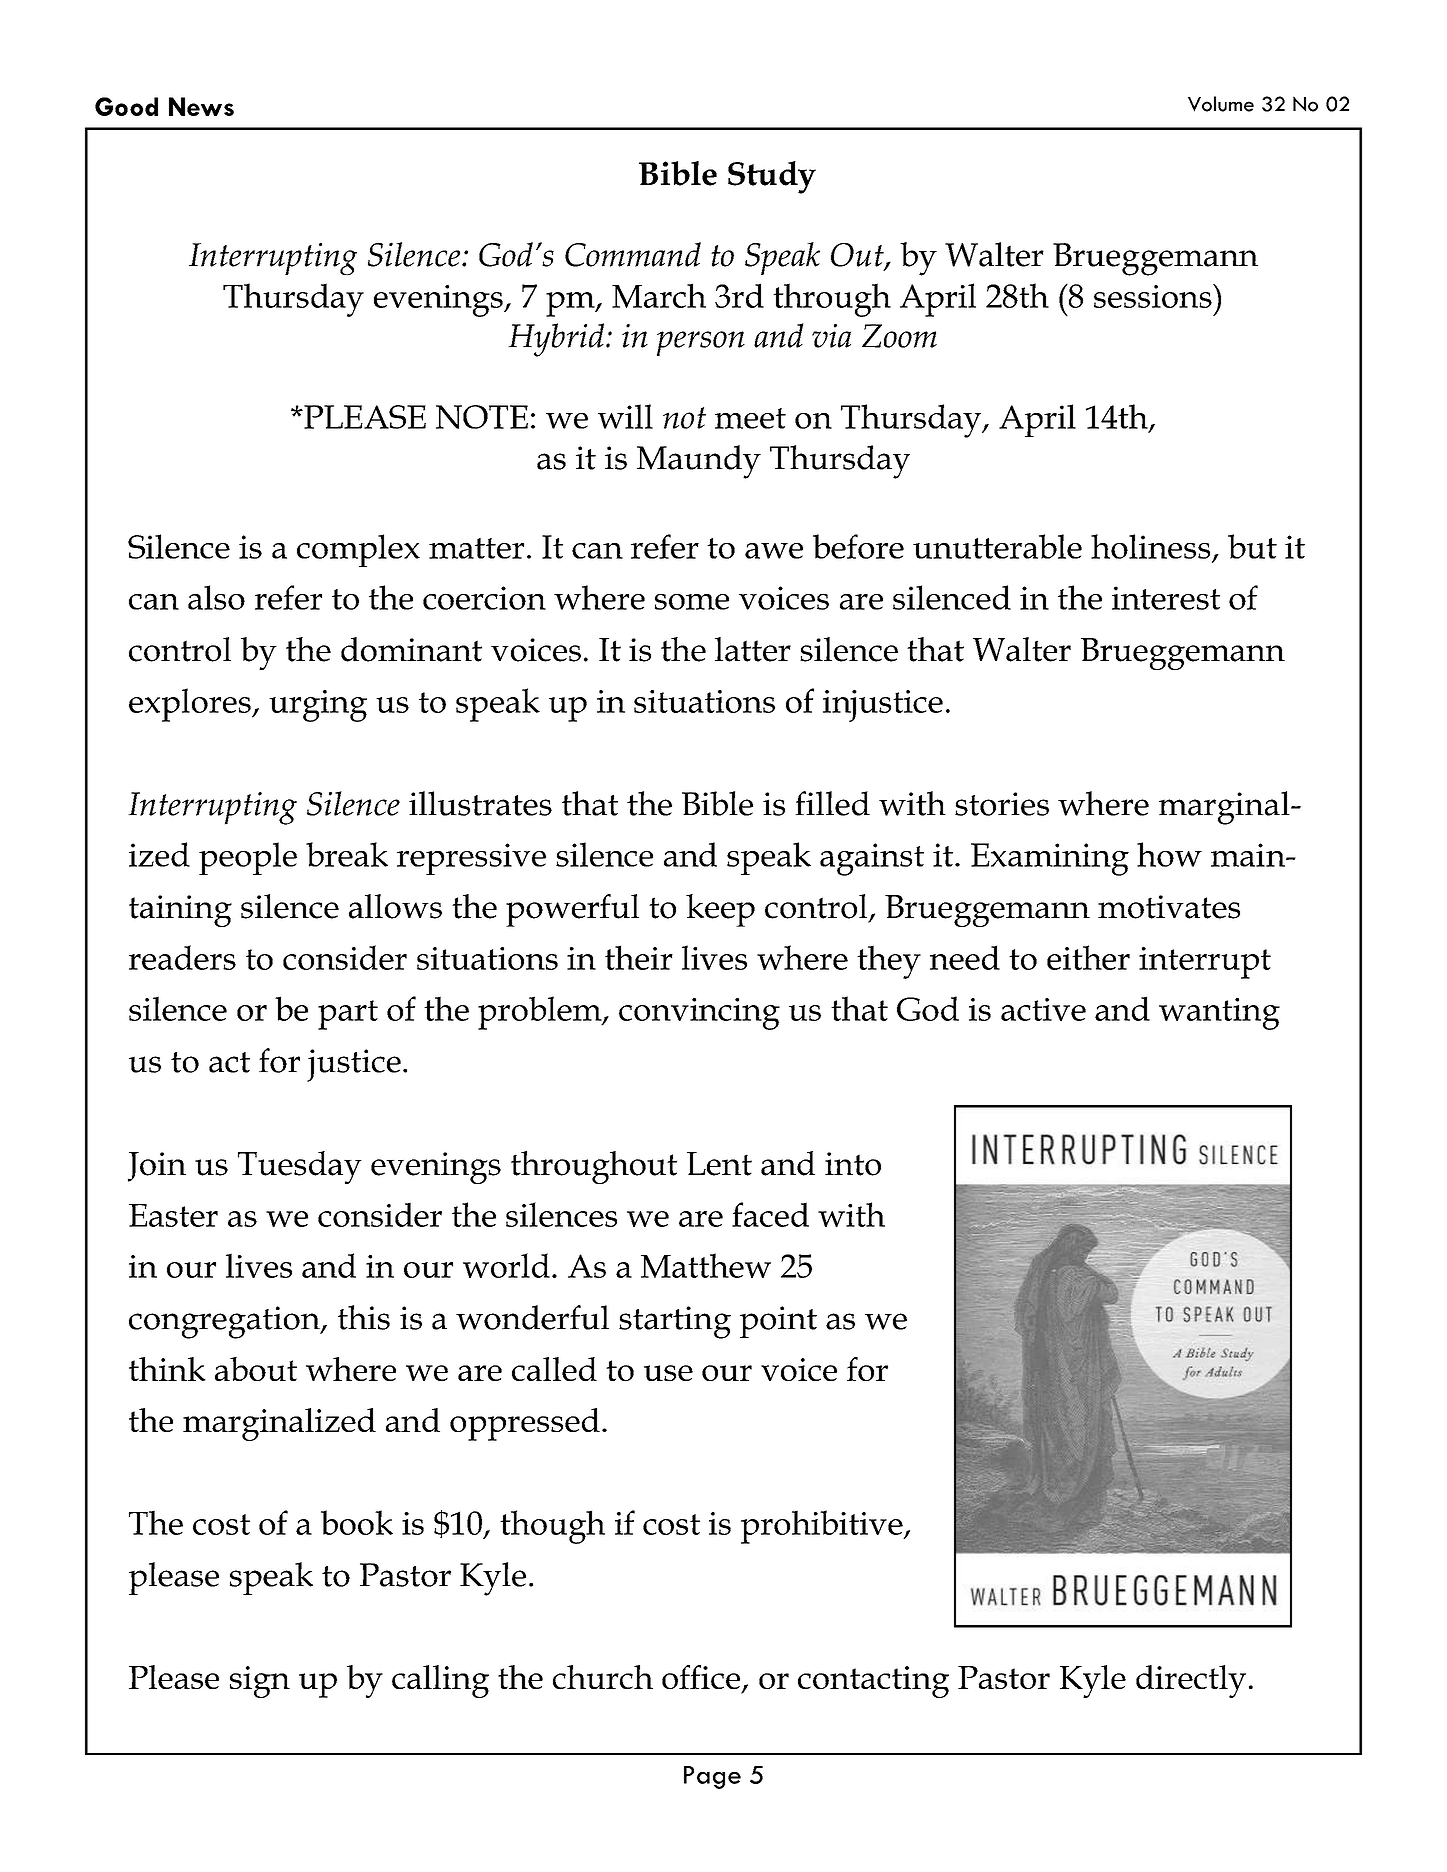 The image size is (1447, 1872). I want to click on point, so click(778, 1322).
